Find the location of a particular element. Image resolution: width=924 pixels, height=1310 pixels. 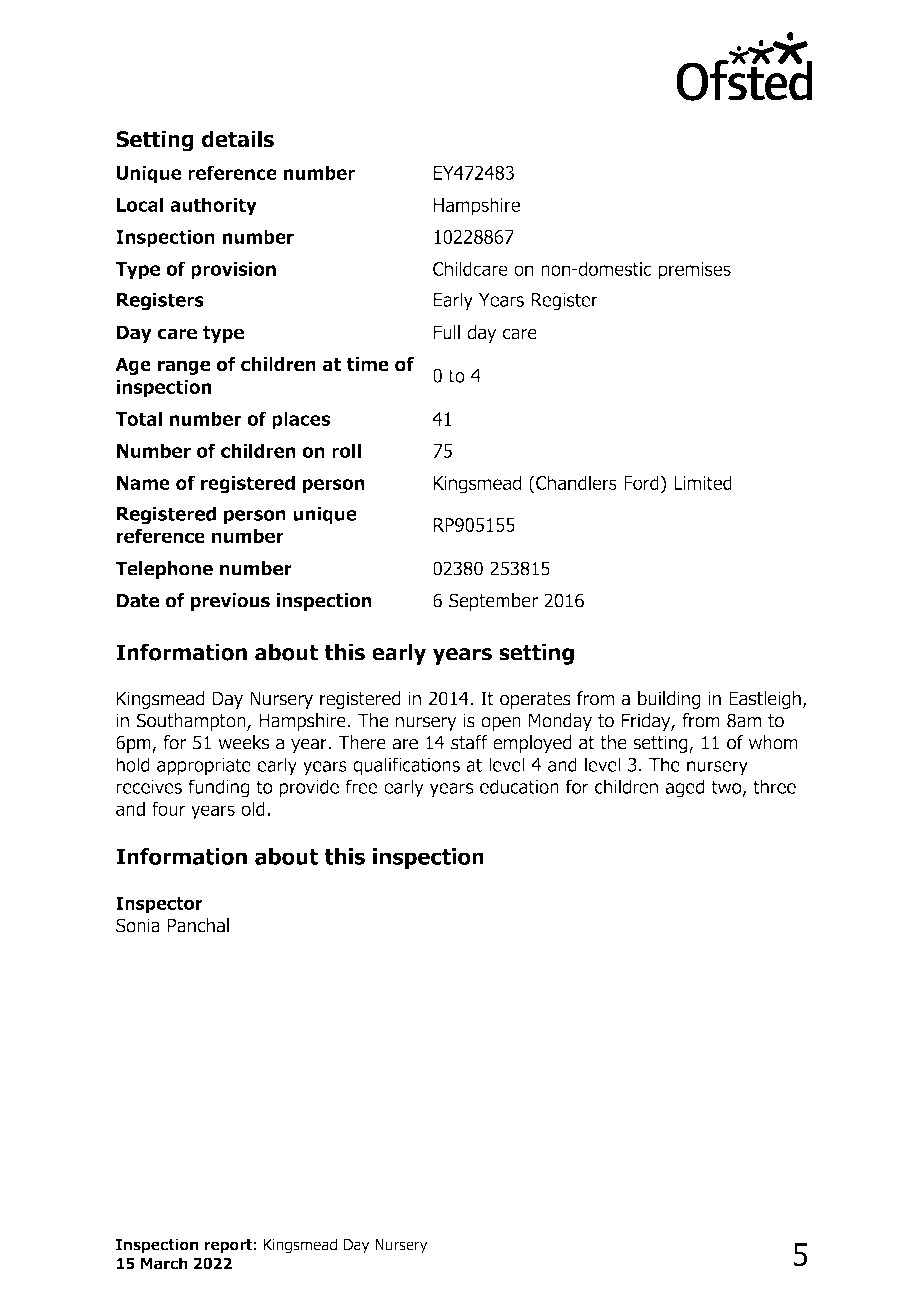

premises is located at coordinates (695, 271).
